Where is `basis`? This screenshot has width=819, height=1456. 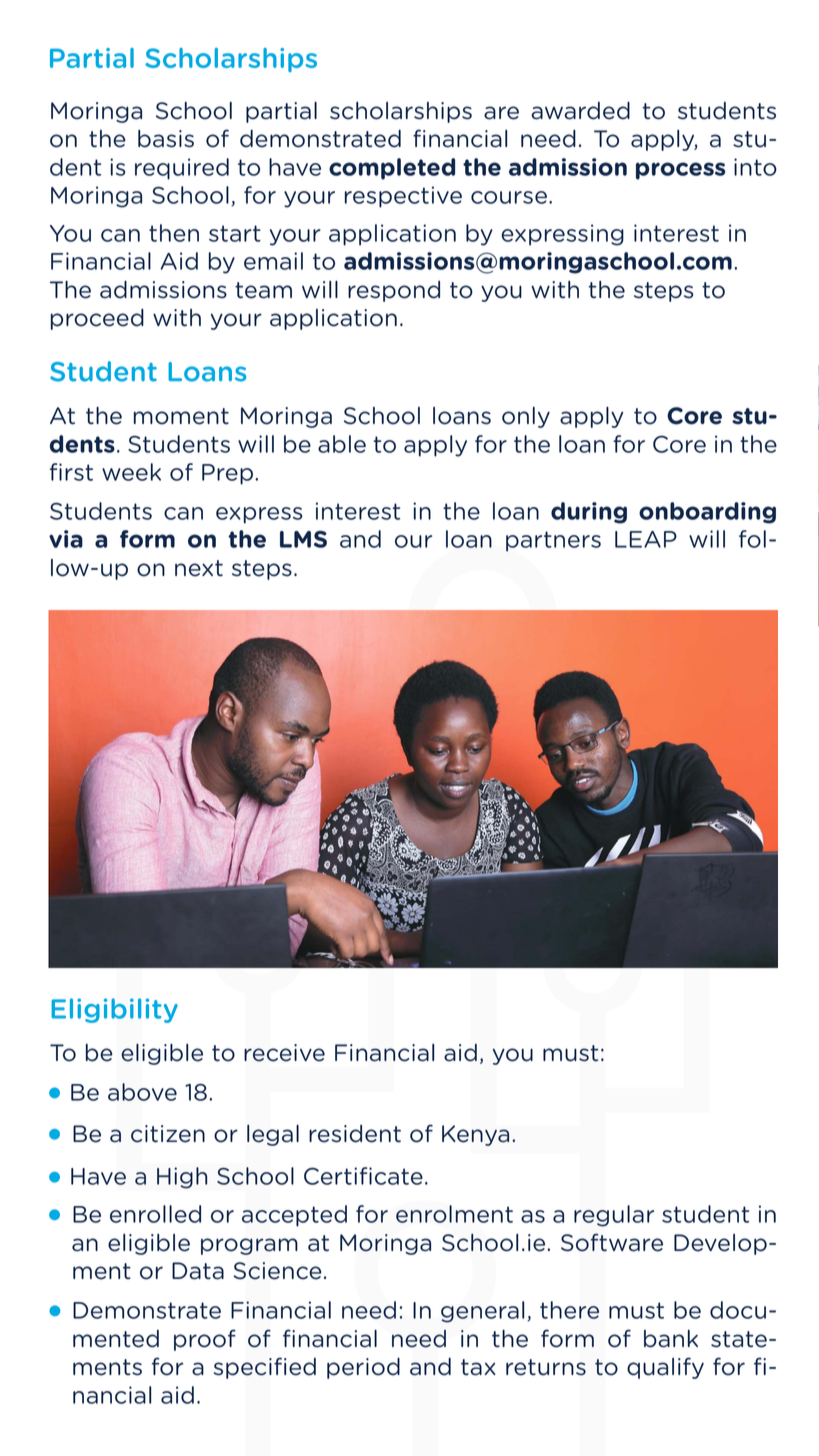 basis is located at coordinates (166, 139).
